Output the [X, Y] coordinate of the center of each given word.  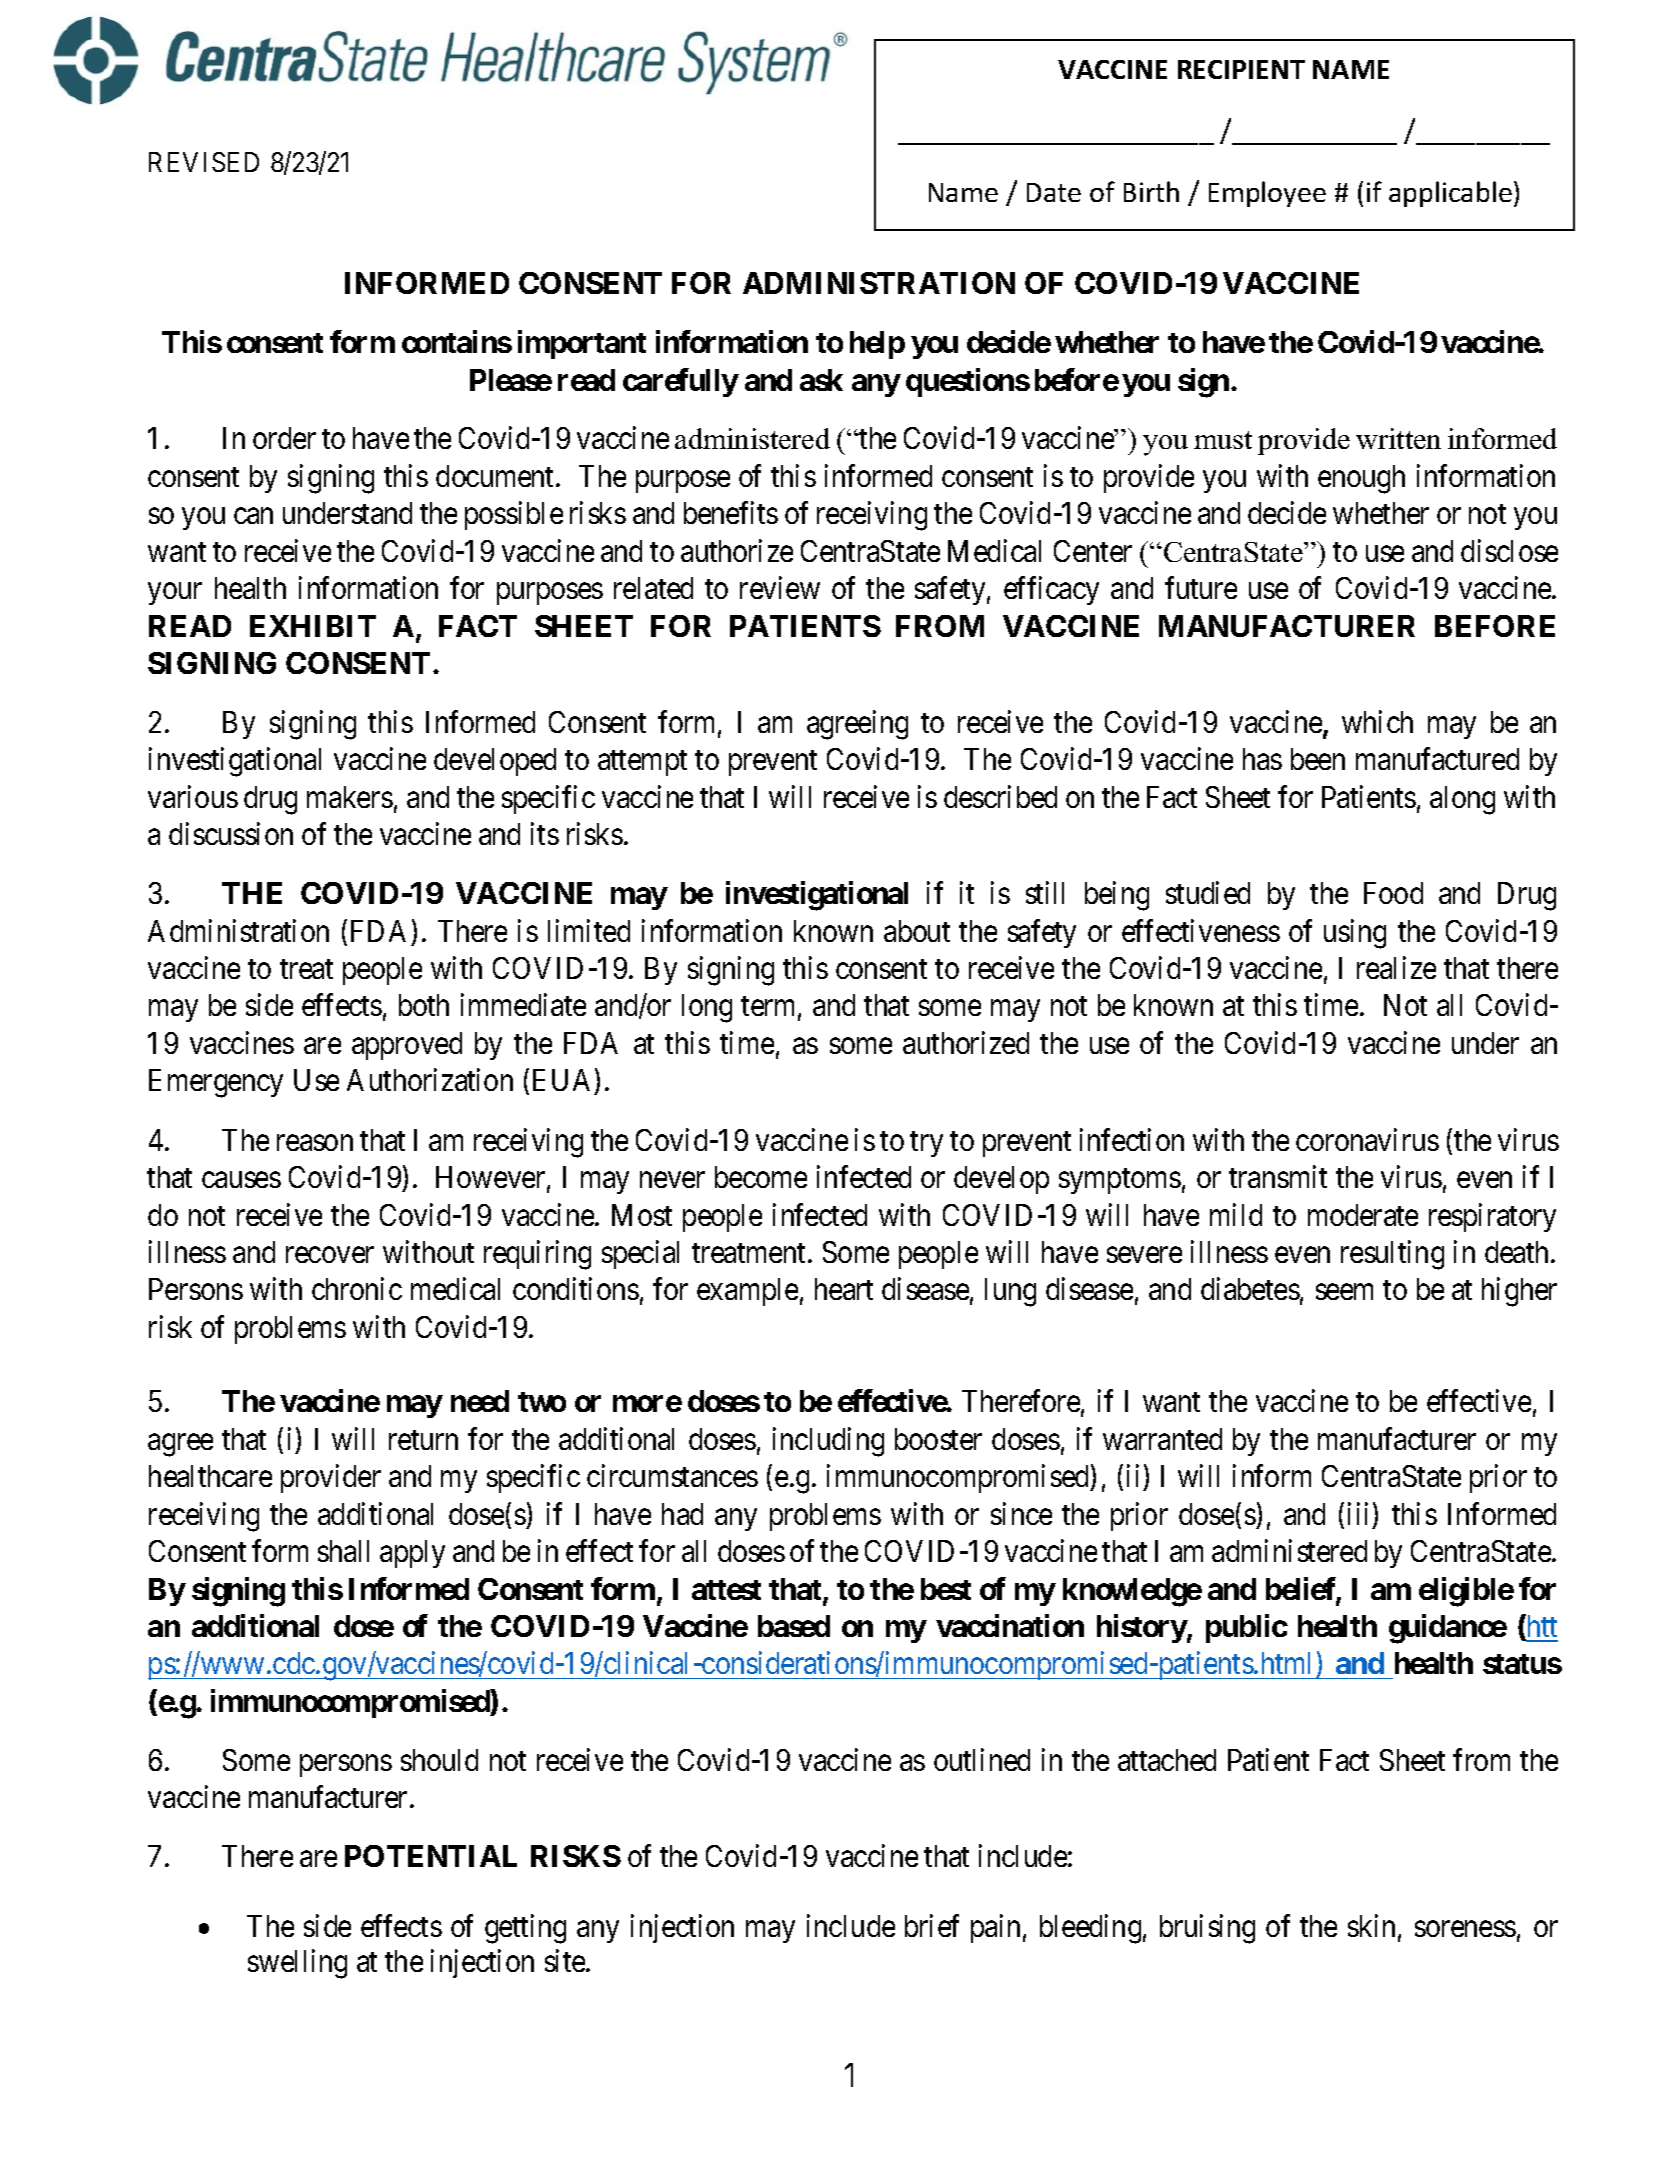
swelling [297, 1964]
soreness [1465, 1929]
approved [407, 1046]
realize [1396, 968]
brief [932, 1925]
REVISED [204, 162]
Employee [1267, 194]
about [917, 931]
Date [1054, 192]
